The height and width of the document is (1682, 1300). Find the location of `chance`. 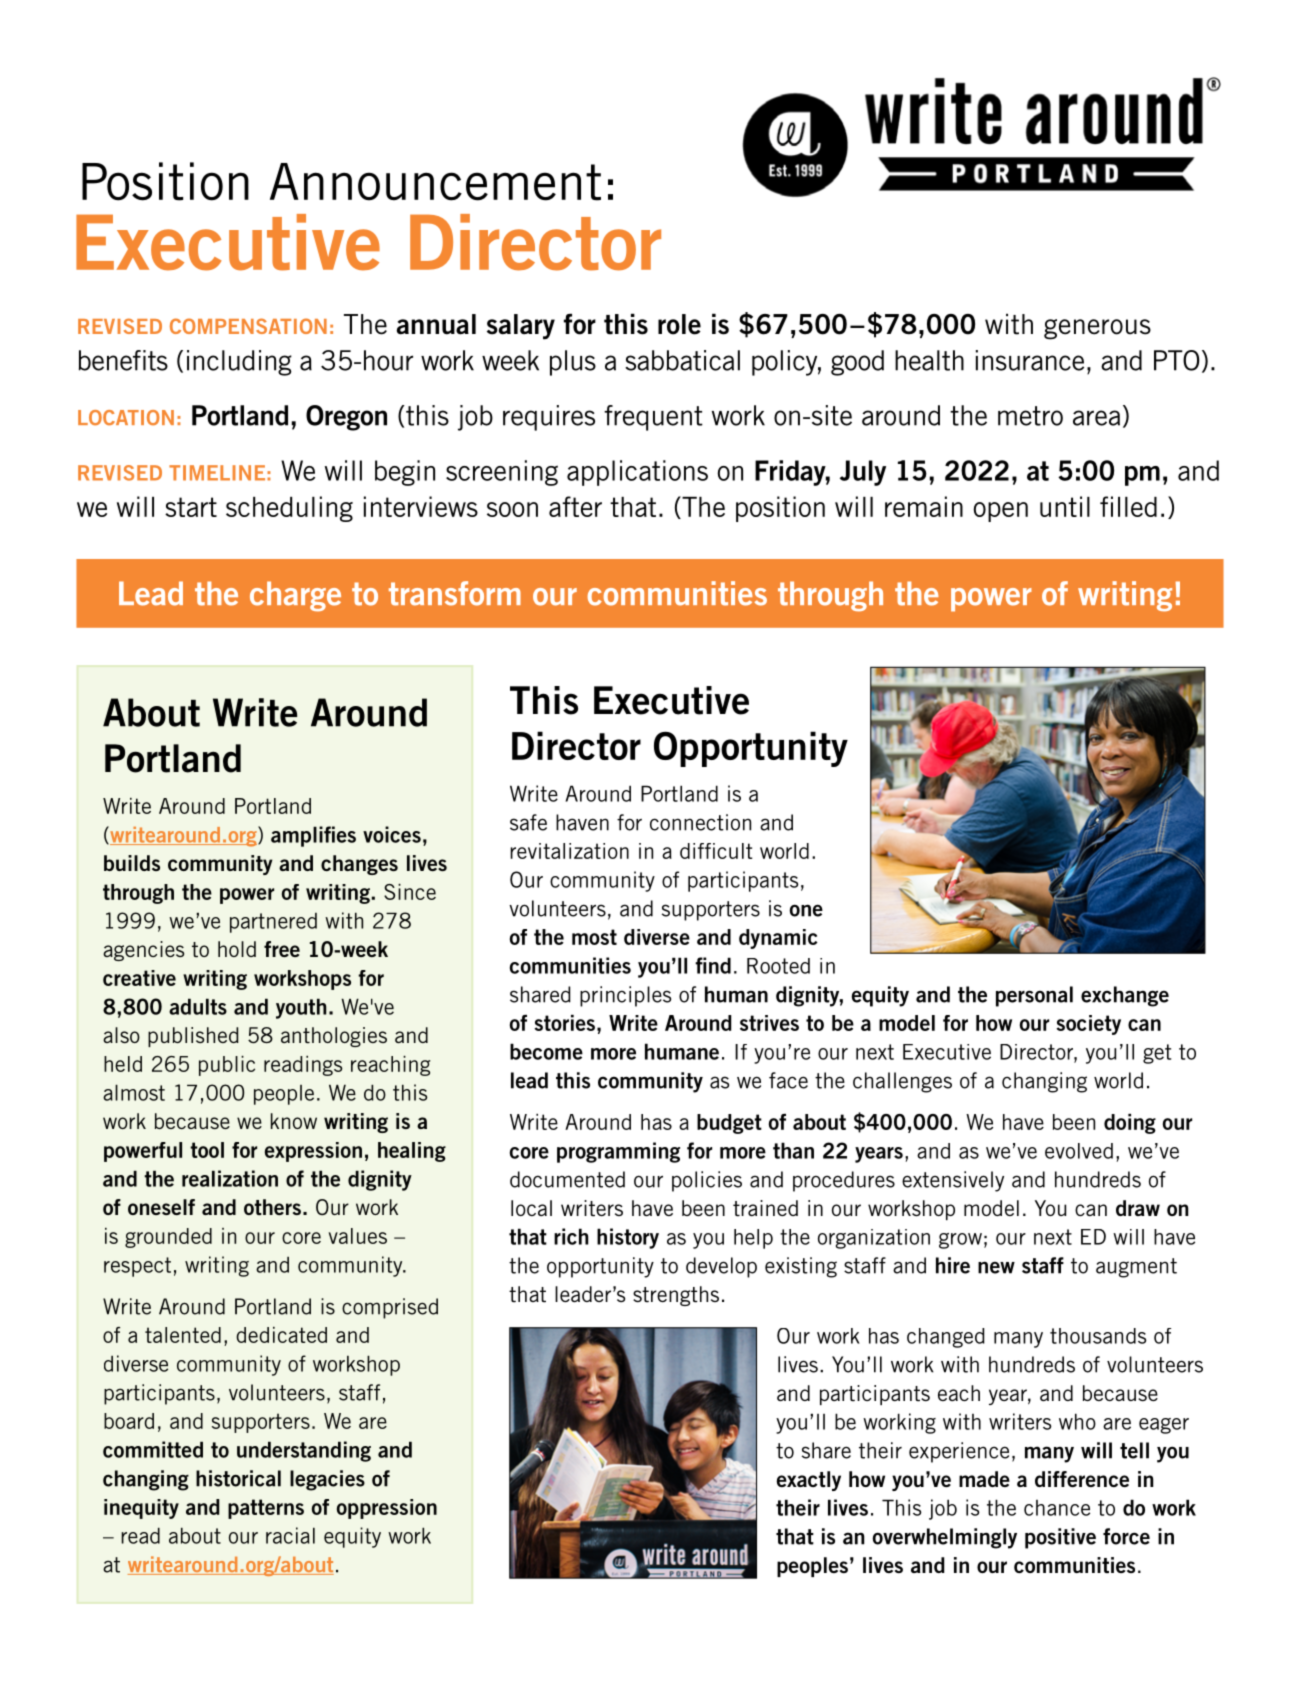

chance is located at coordinates (1057, 1508).
